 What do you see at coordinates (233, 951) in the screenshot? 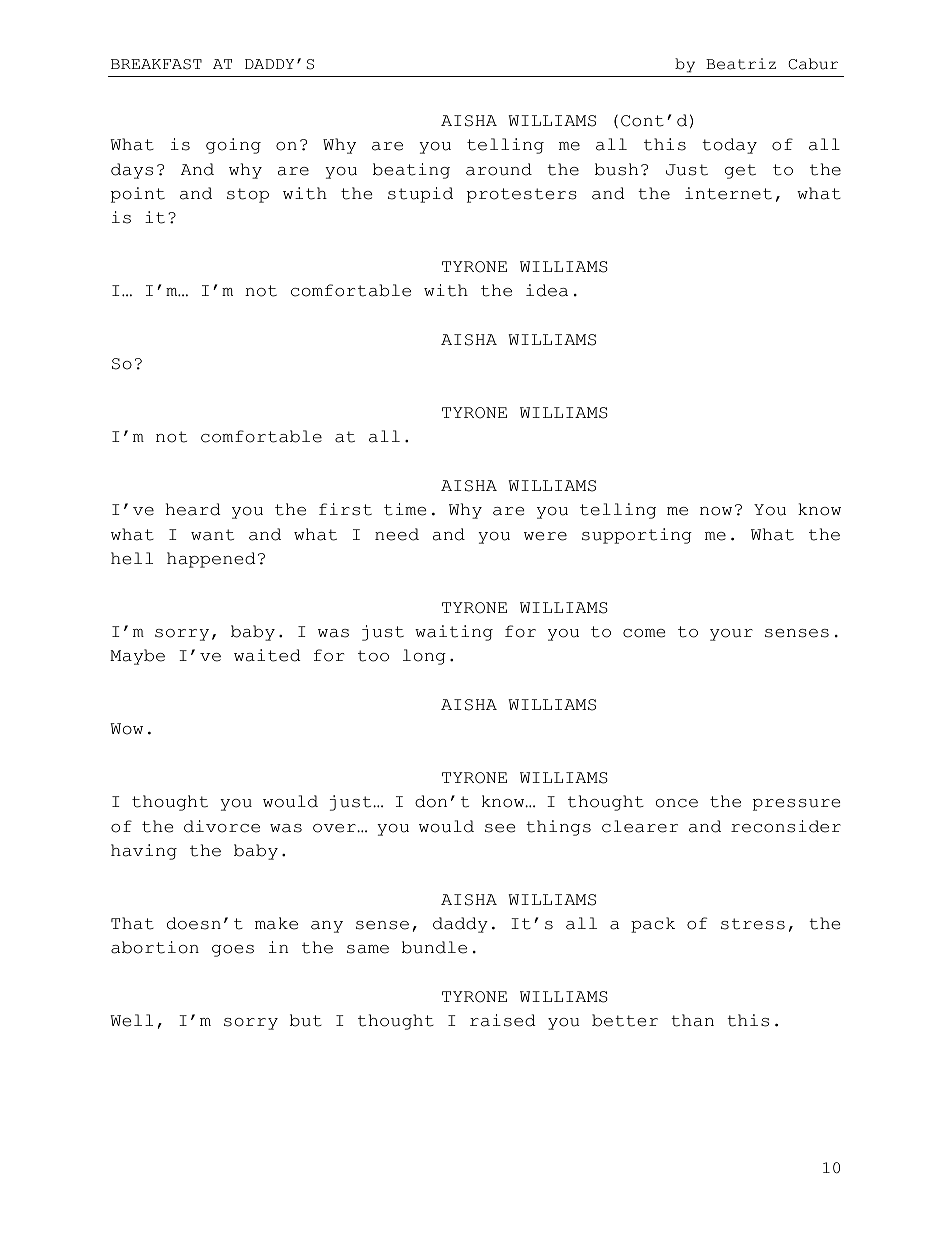
I see `goes` at bounding box center [233, 951].
